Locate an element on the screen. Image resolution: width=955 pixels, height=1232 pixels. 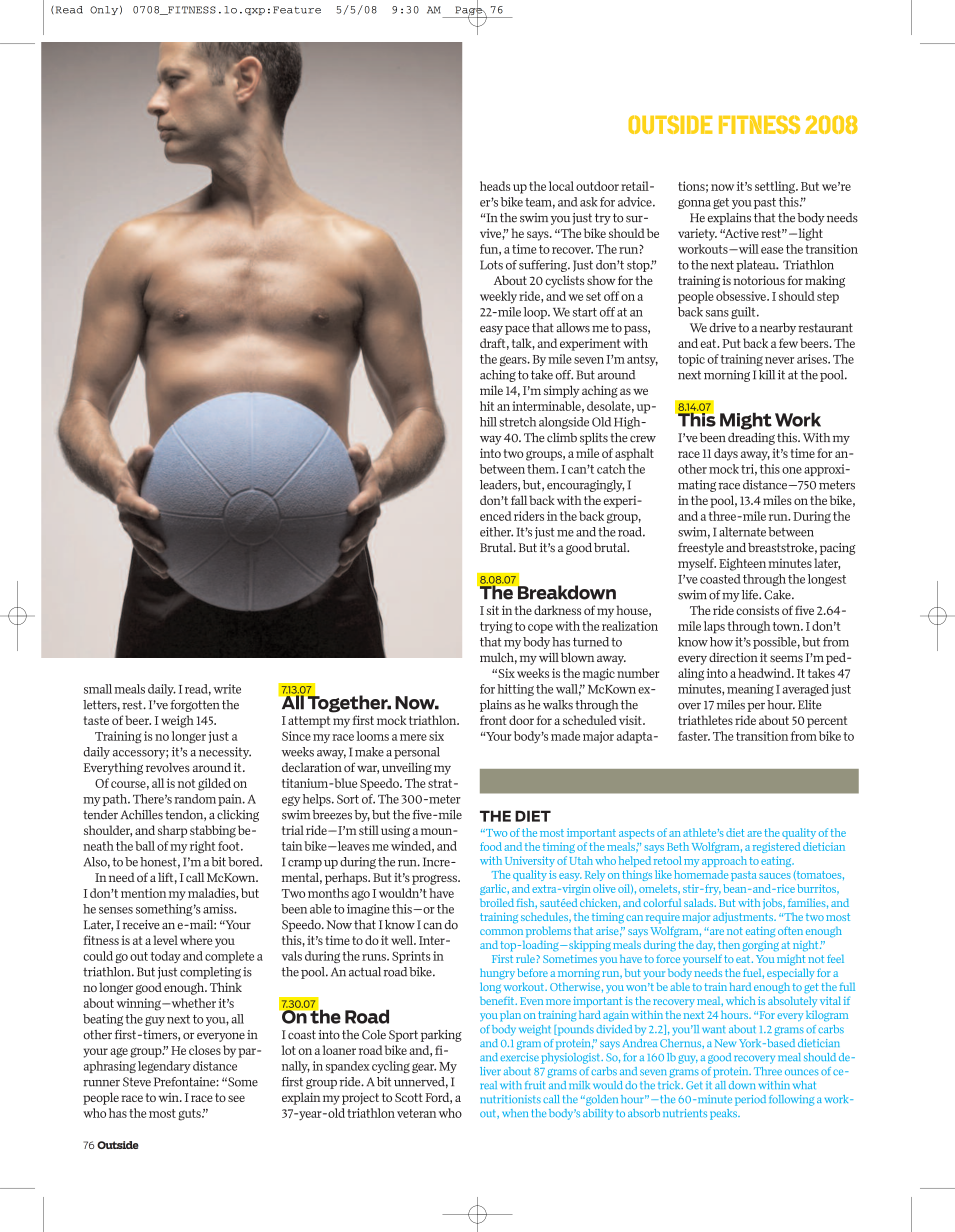
Lots is located at coordinates (491, 265).
